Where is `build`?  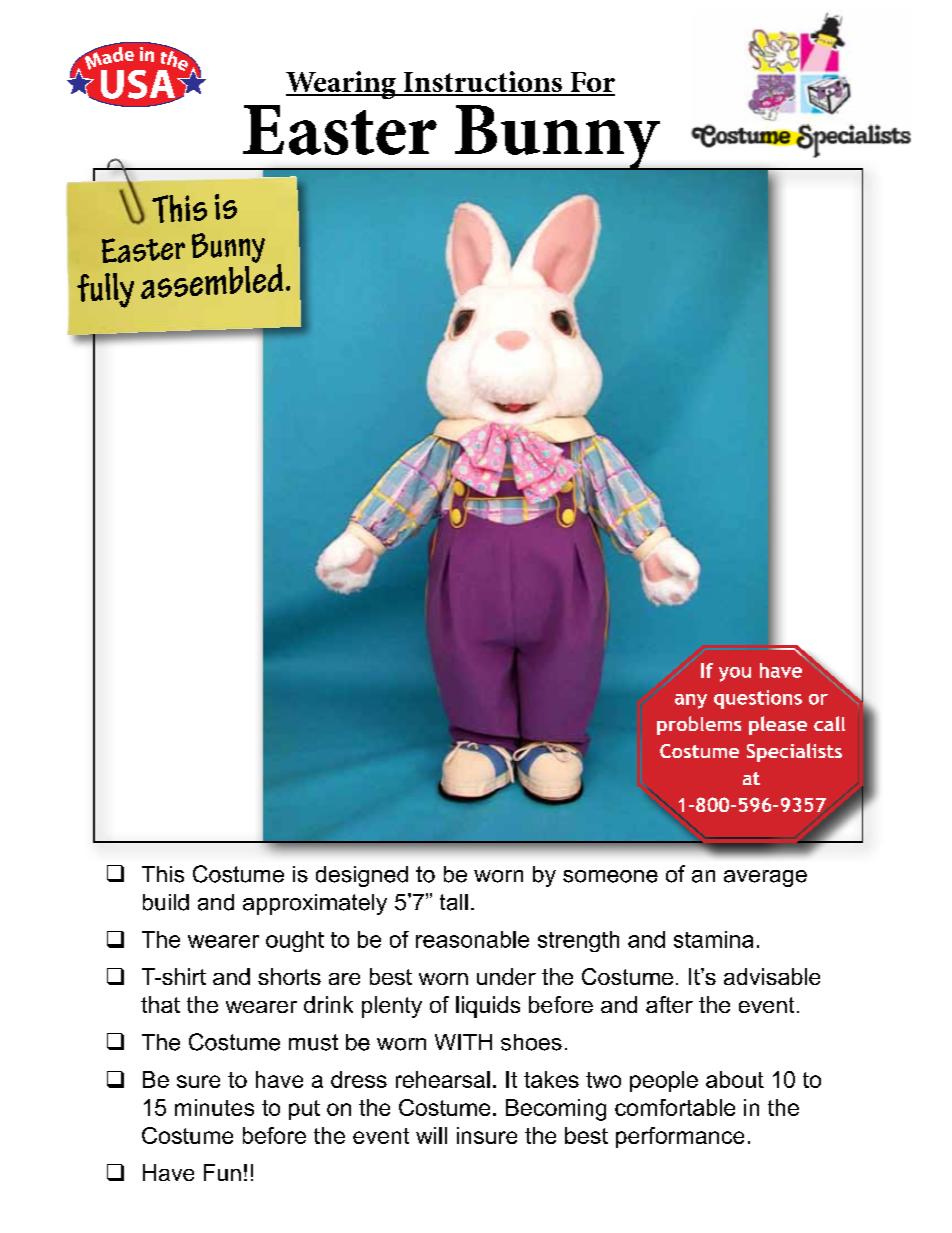
build is located at coordinates (166, 902).
